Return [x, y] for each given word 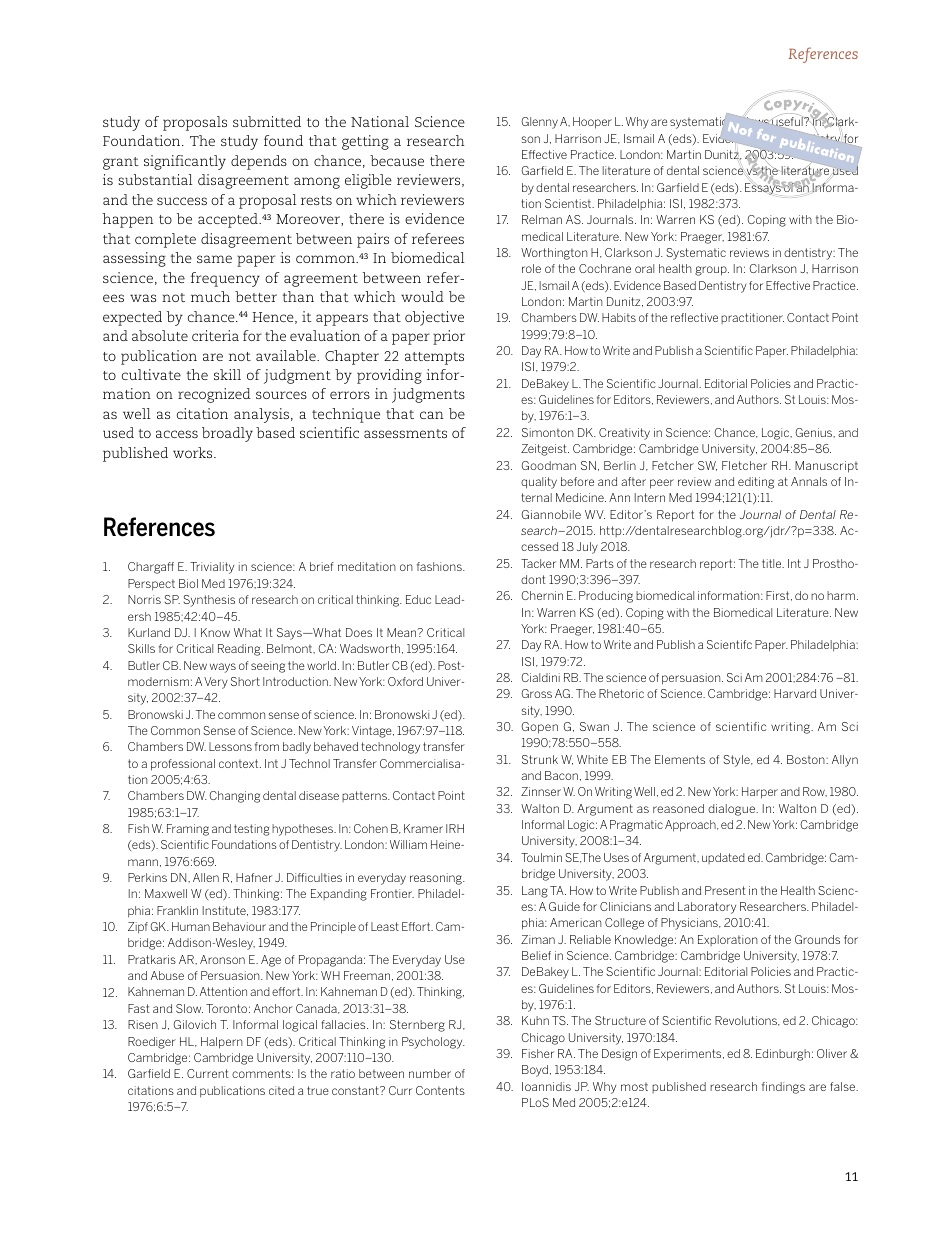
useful [788, 121]
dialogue [732, 810]
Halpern [222, 1043]
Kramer [423, 828]
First [779, 596]
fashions [440, 566]
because [397, 160]
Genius [815, 433]
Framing [188, 830]
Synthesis [209, 601]
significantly [185, 162]
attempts [434, 358]
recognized [214, 395]
